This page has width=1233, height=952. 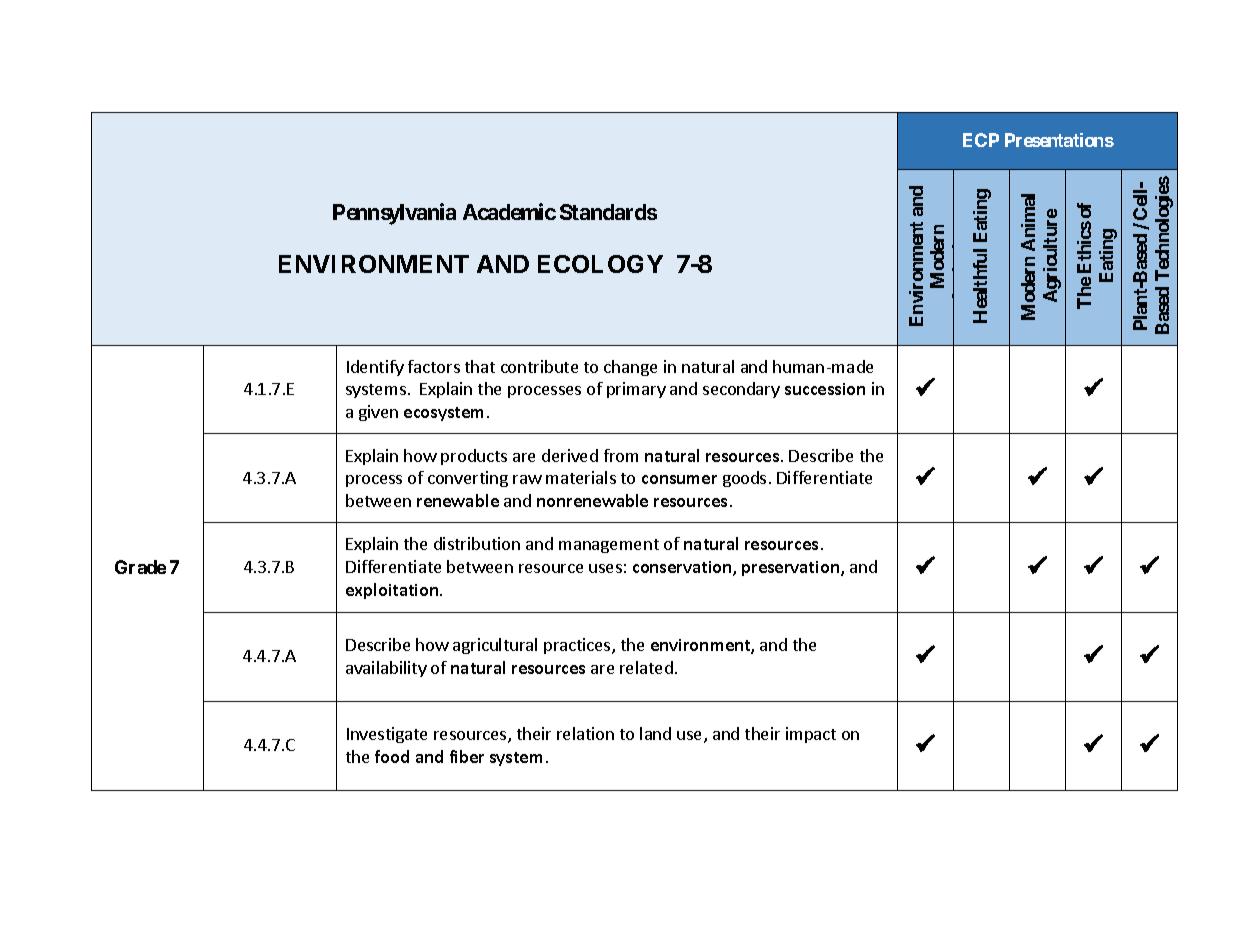 What do you see at coordinates (509, 211) in the page?
I see `Academic` at bounding box center [509, 211].
